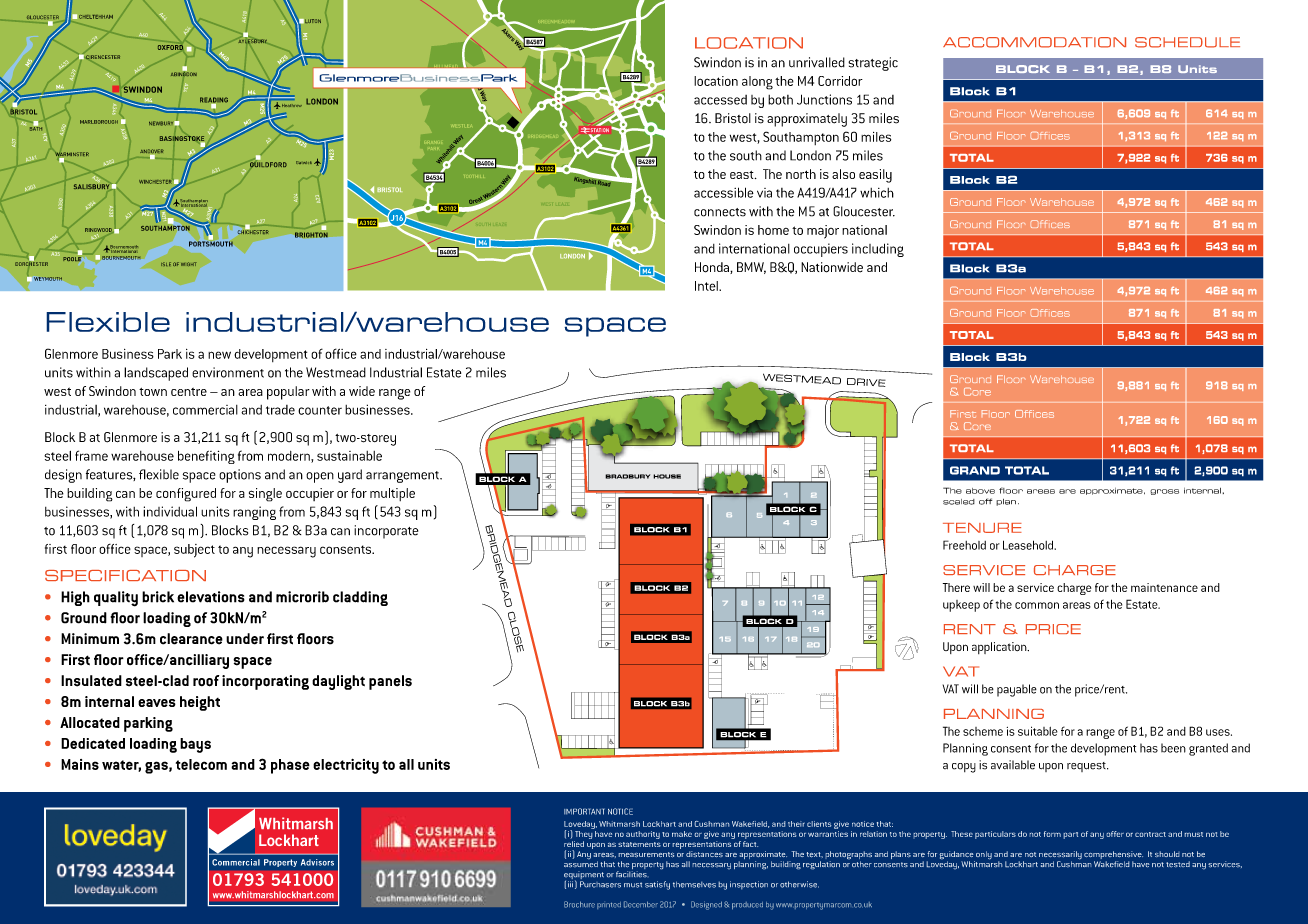  I want to click on facilities, so click(632, 874).
